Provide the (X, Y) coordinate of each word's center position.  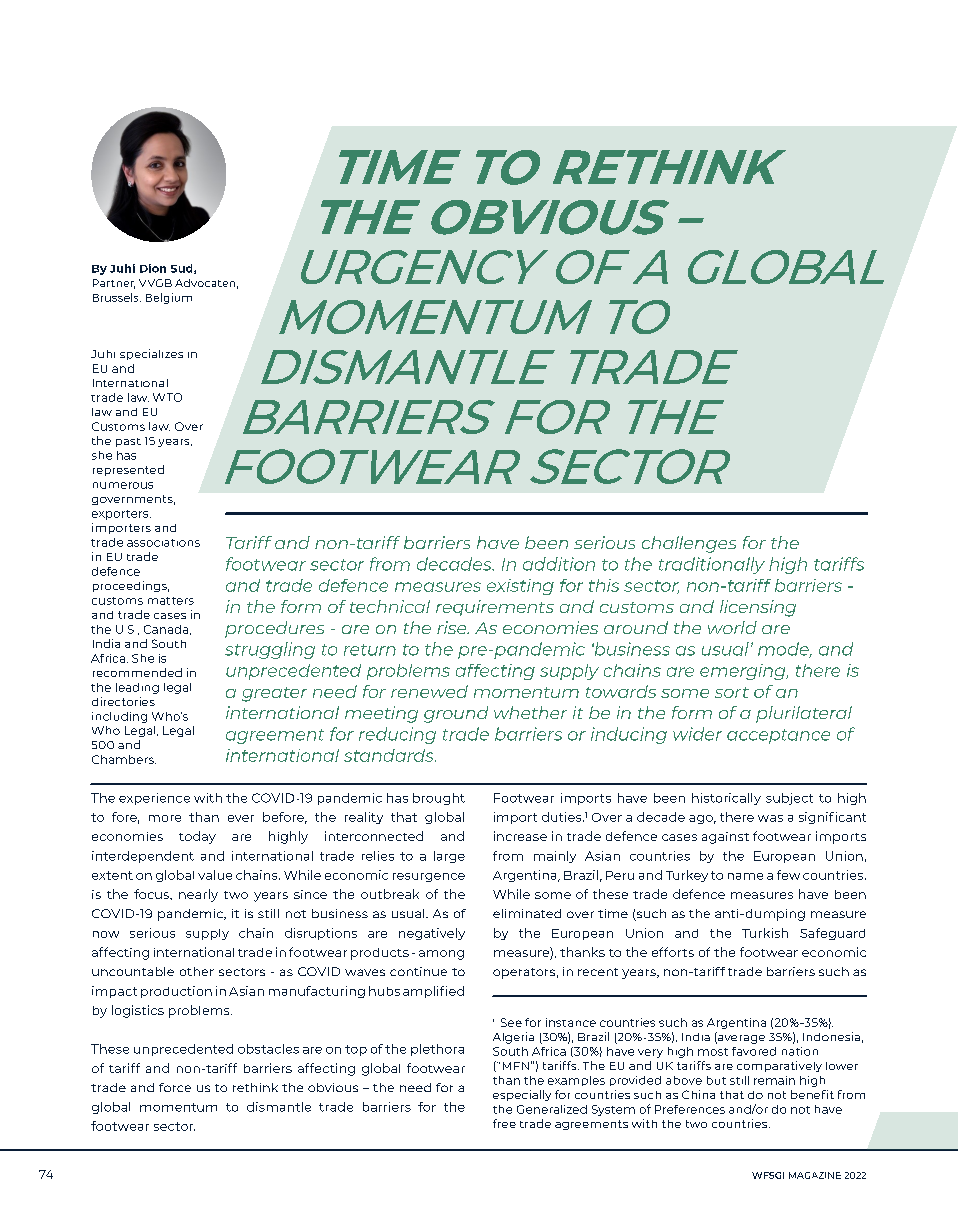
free (504, 1123)
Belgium (169, 298)
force (175, 1087)
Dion (153, 268)
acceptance (778, 736)
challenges (689, 544)
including (119, 717)
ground (456, 714)
